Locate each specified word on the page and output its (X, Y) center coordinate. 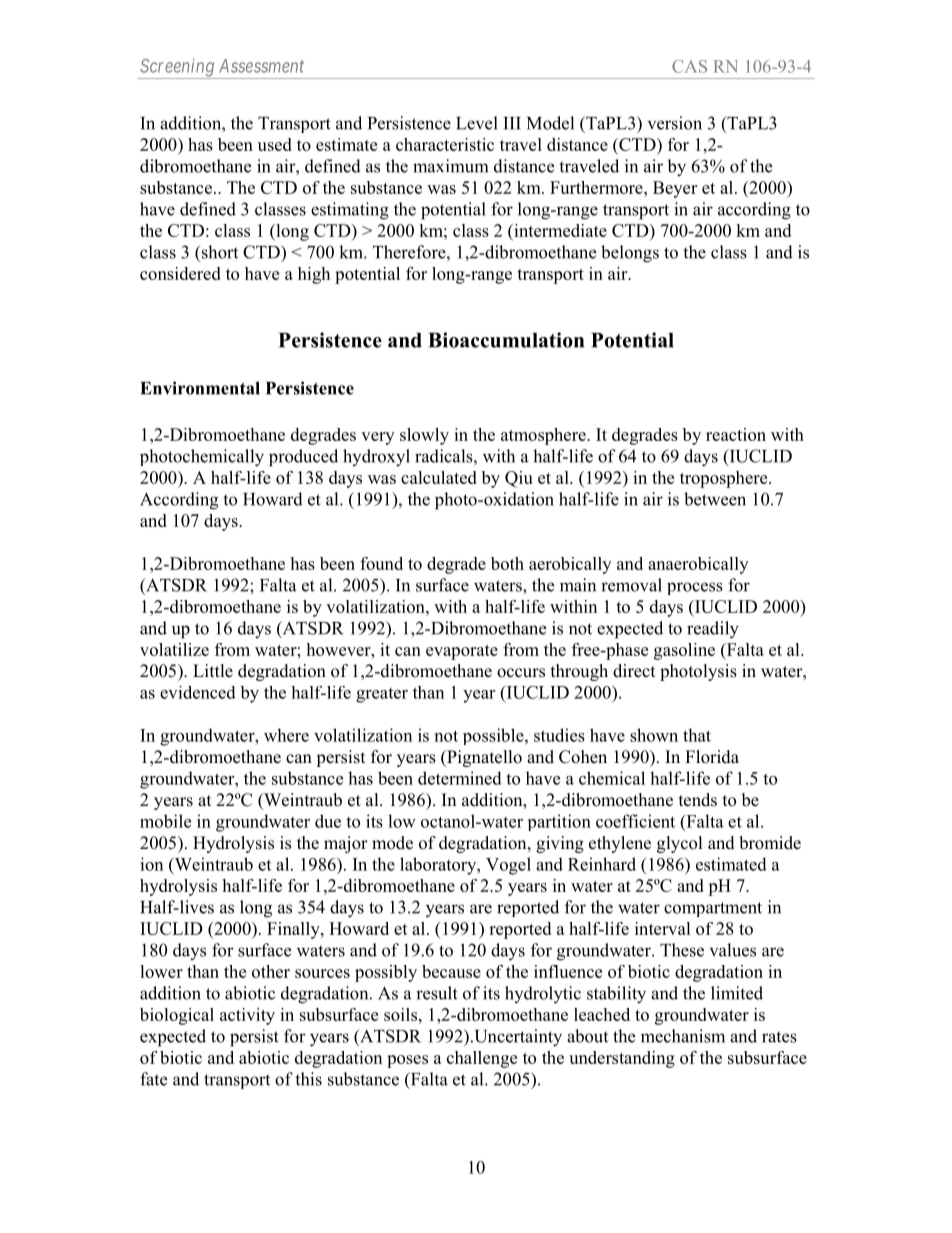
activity (247, 1016)
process (695, 588)
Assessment (261, 66)
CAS (689, 66)
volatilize (174, 649)
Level (477, 123)
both (507, 563)
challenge (482, 1059)
